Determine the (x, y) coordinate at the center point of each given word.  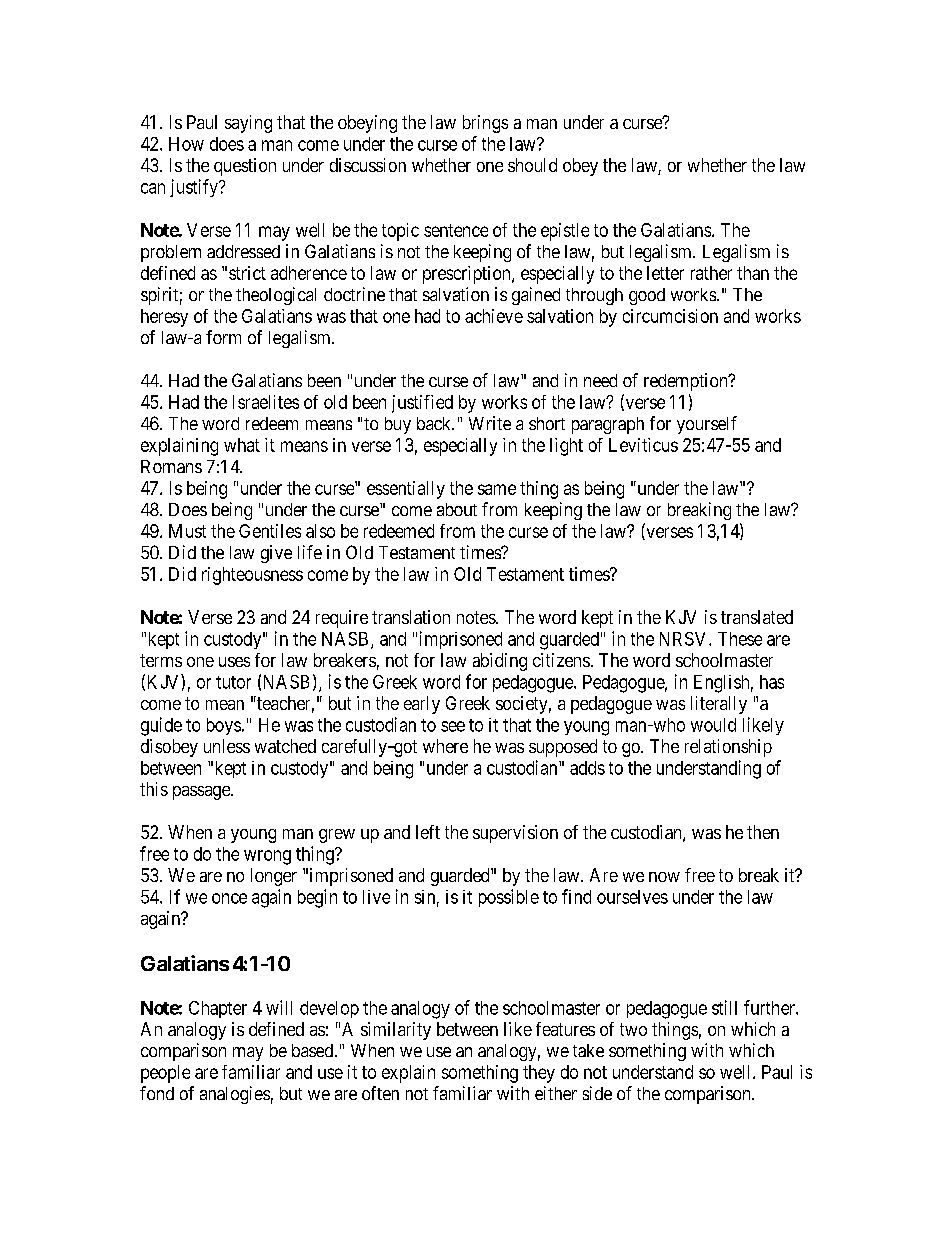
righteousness (252, 576)
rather (711, 273)
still (724, 1007)
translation (411, 617)
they (539, 1074)
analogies (235, 1095)
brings (485, 124)
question (245, 167)
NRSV (685, 639)
